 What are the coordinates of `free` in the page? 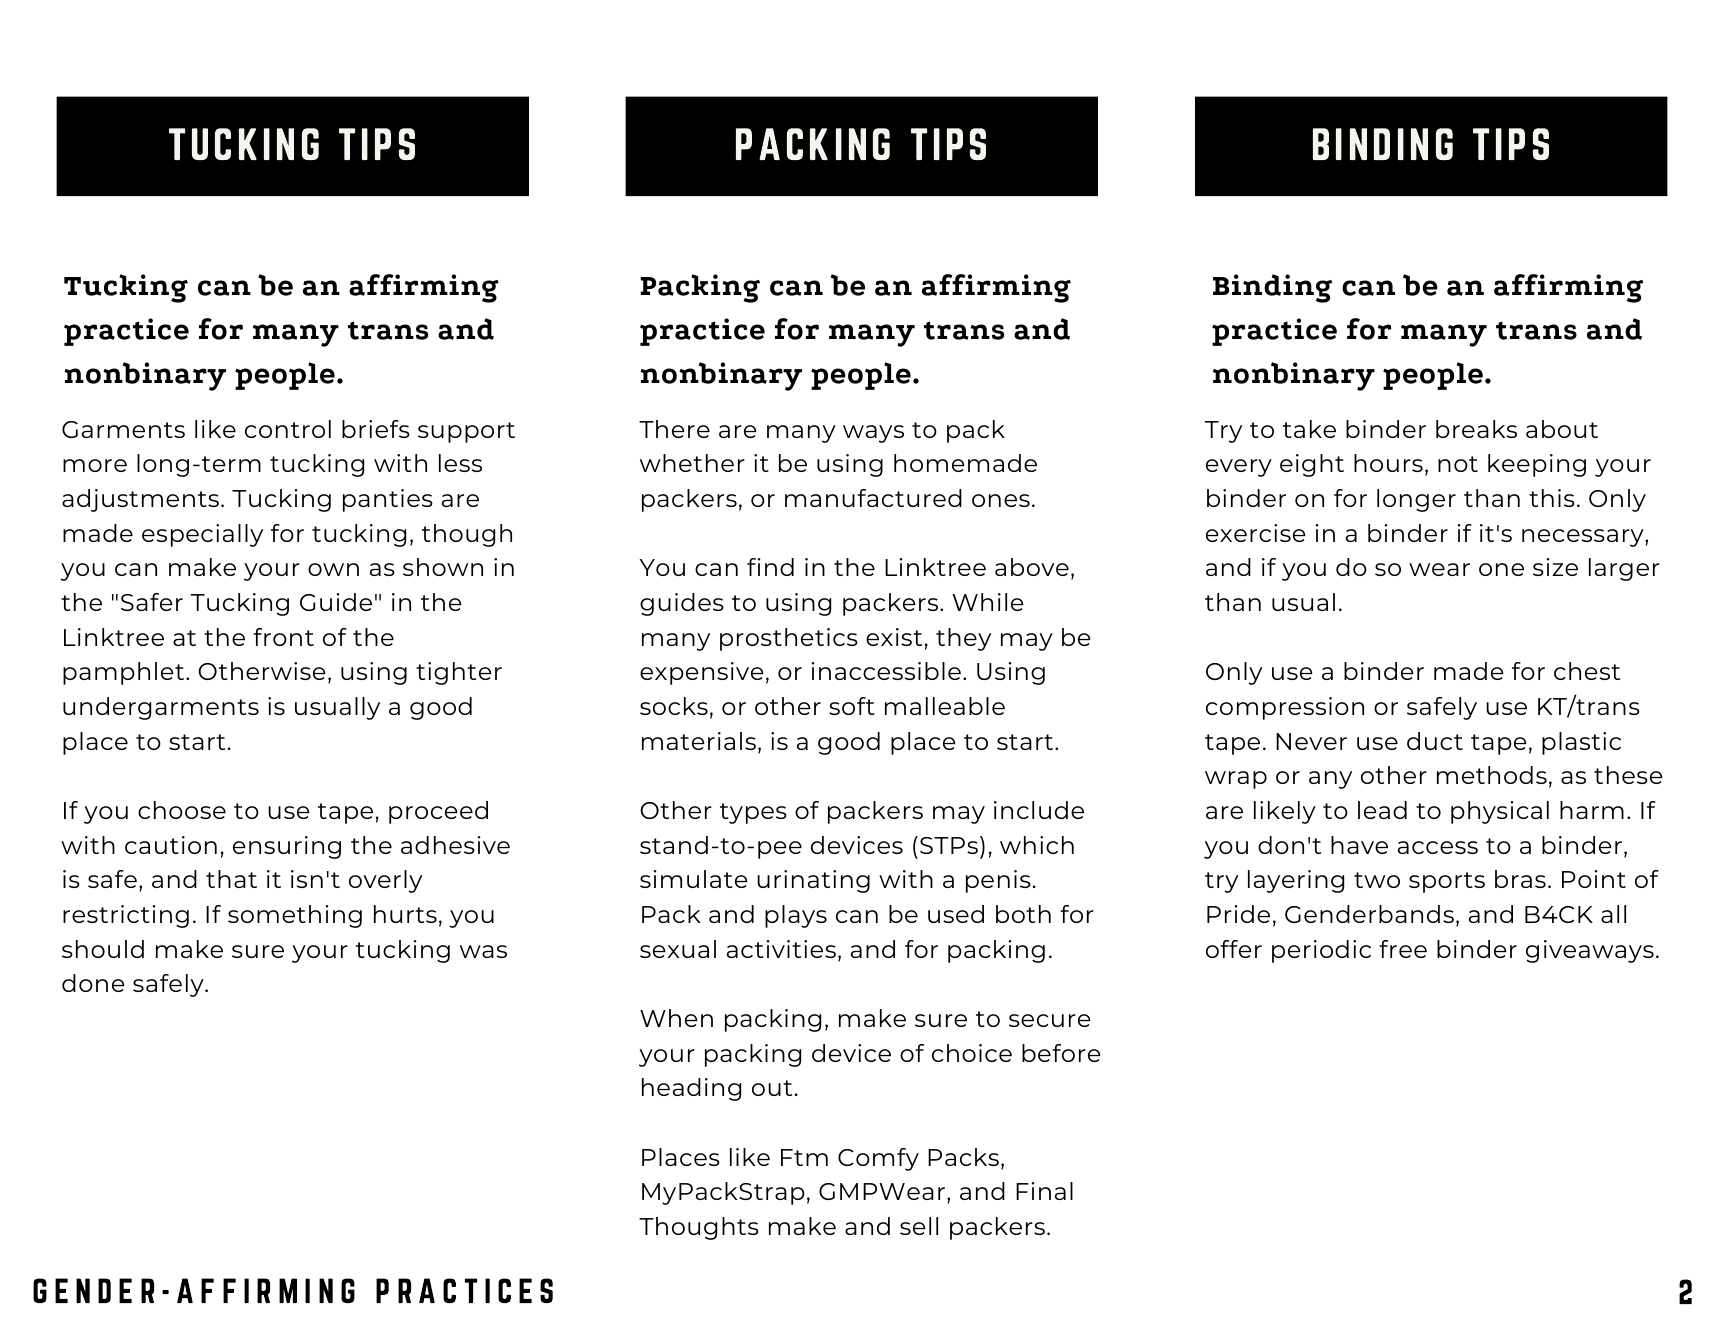 It's located at (1403, 949).
